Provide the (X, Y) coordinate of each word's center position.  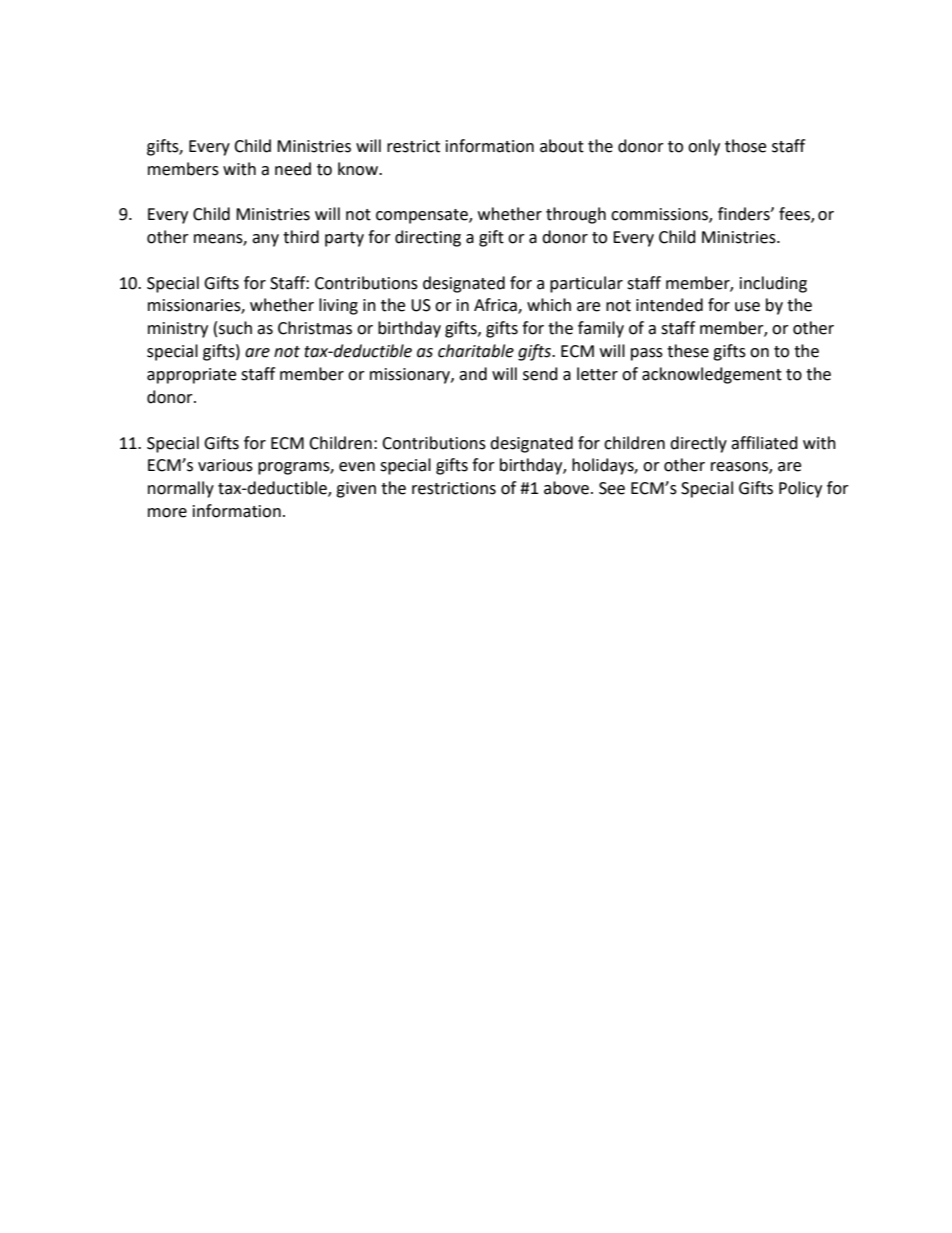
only (704, 147)
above (566, 488)
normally (181, 489)
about (562, 146)
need (293, 169)
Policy (800, 489)
